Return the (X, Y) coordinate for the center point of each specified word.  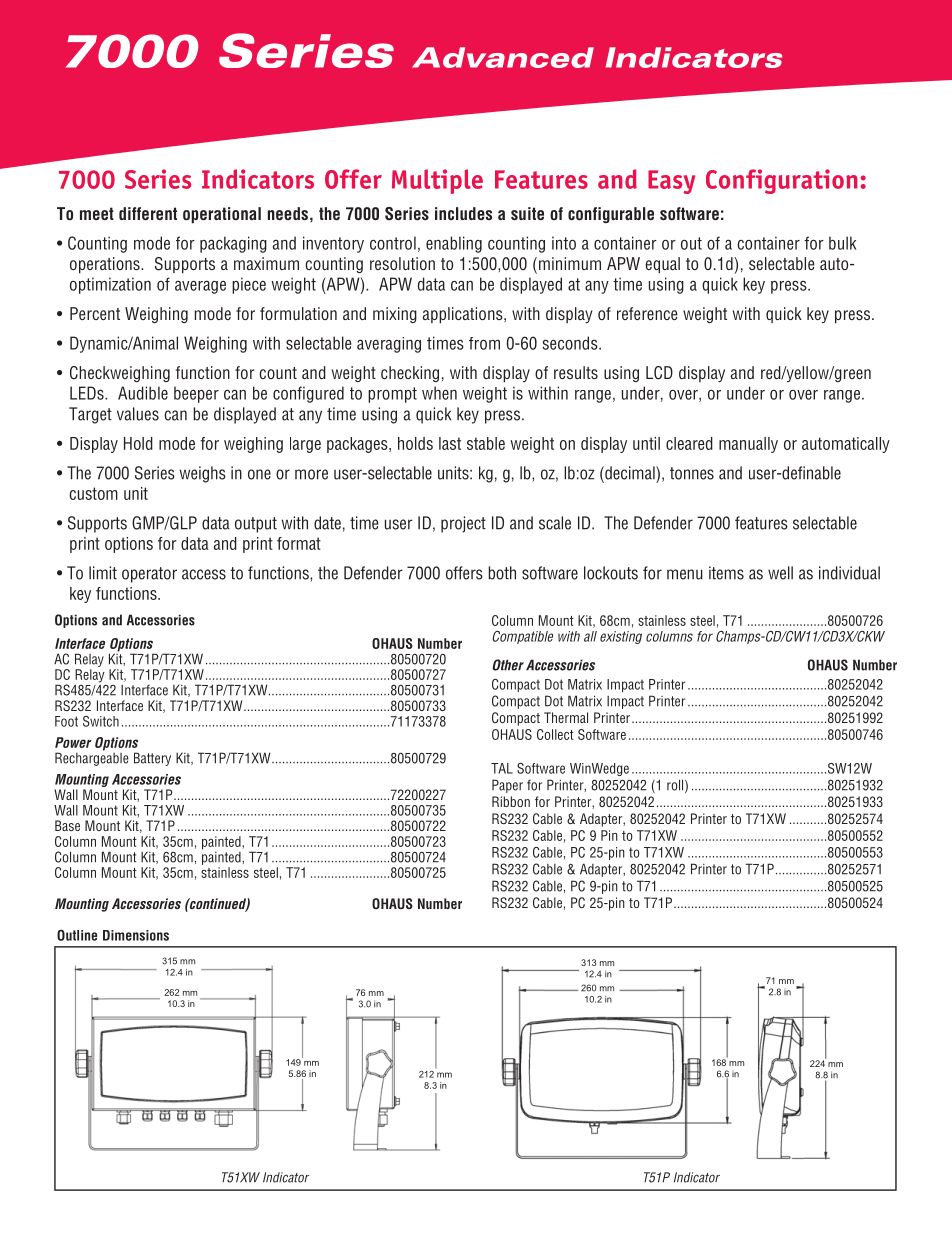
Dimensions (136, 935)
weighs (202, 474)
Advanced (503, 57)
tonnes (692, 473)
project (463, 524)
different (148, 213)
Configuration (782, 181)
